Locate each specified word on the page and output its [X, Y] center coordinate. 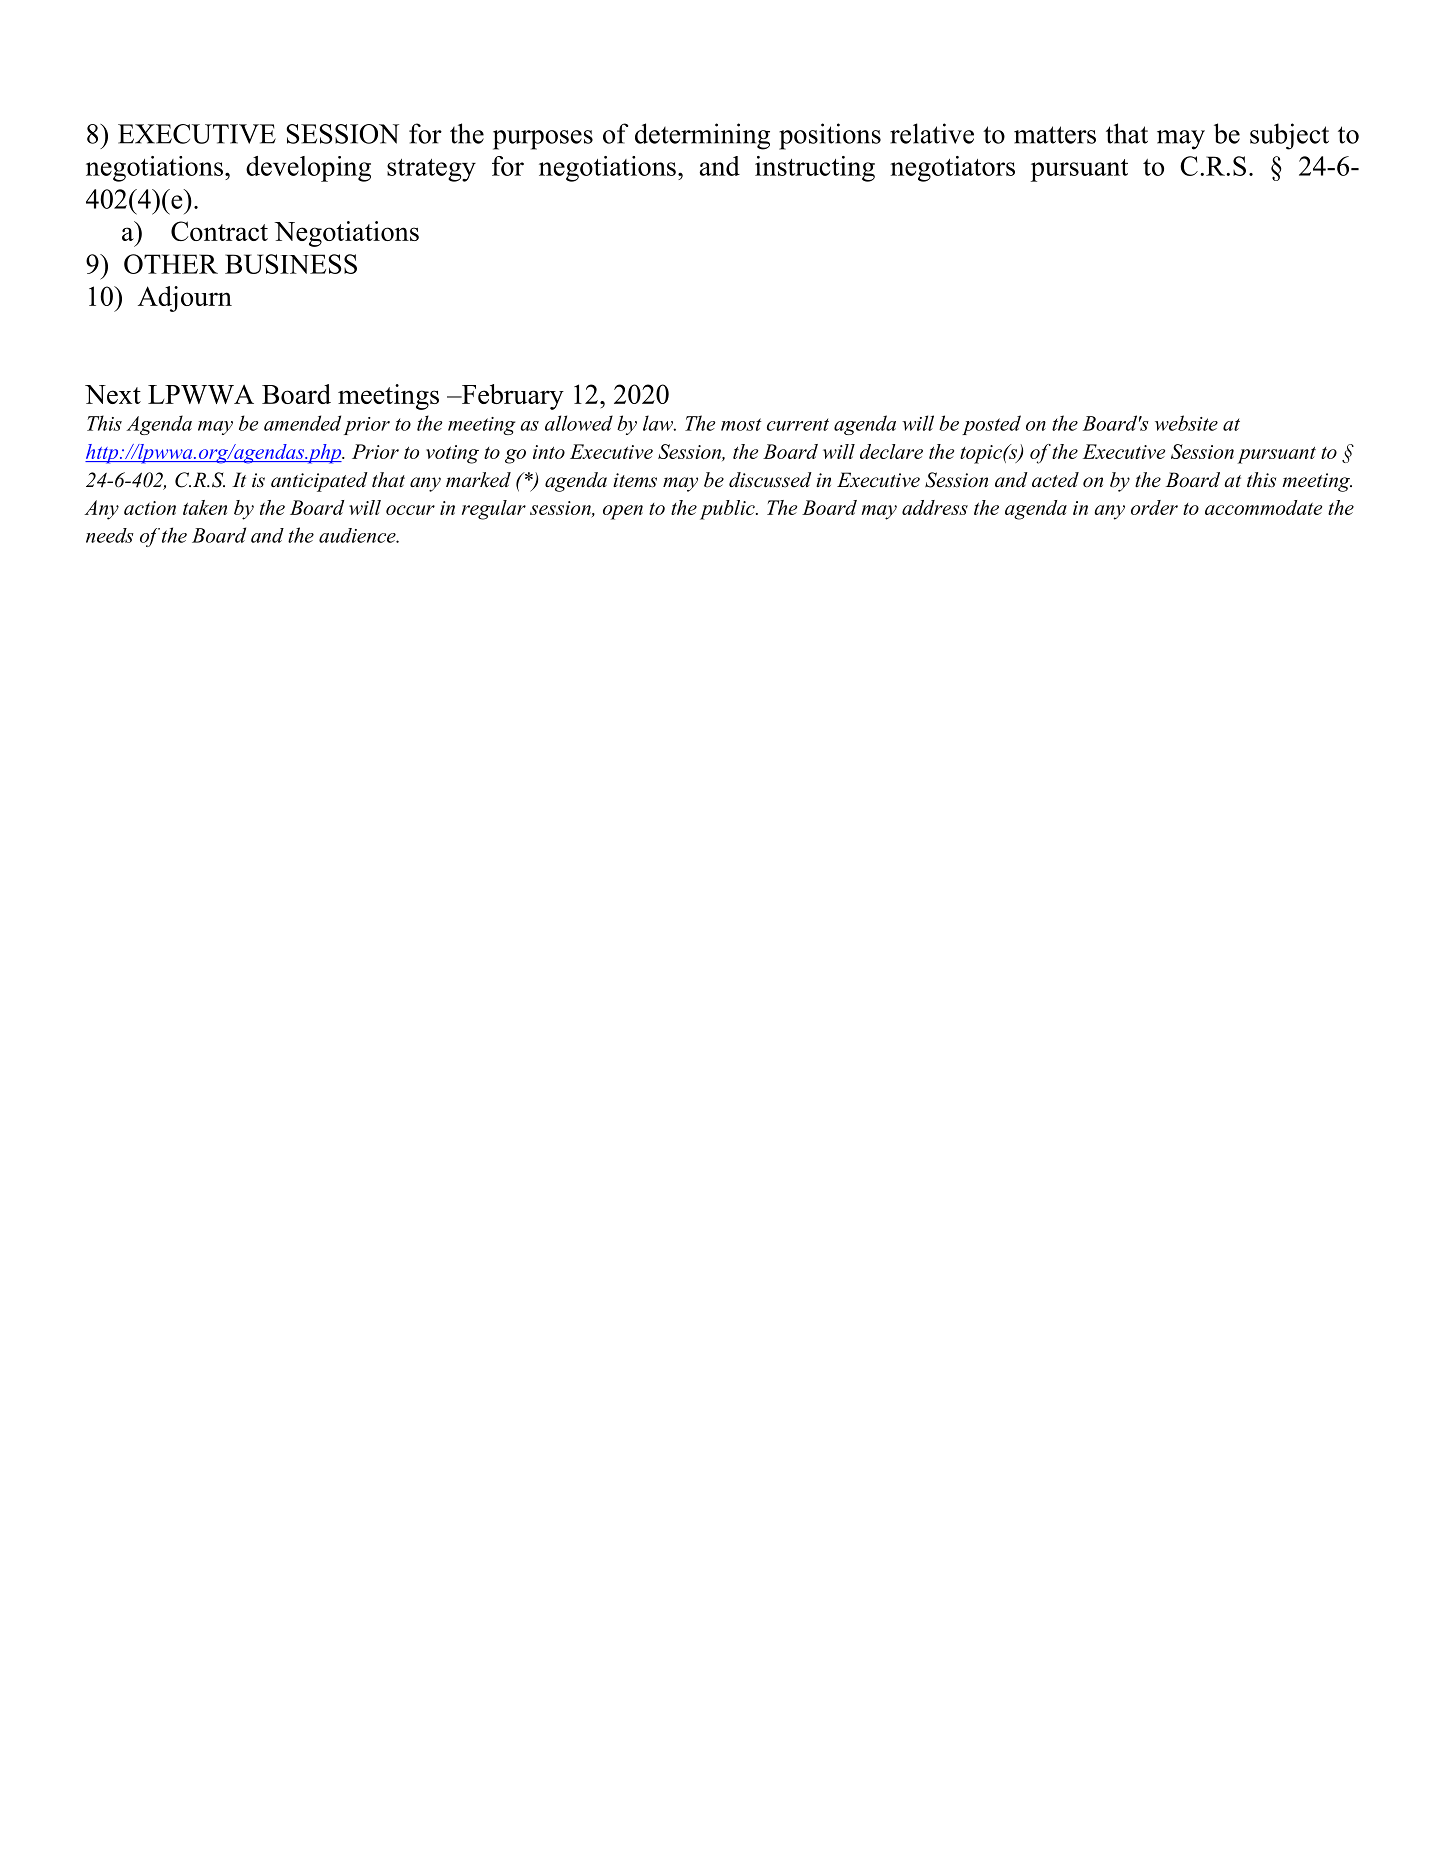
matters [1055, 135]
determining [702, 136]
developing [308, 169]
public [728, 510]
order [1154, 507]
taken [205, 507]
